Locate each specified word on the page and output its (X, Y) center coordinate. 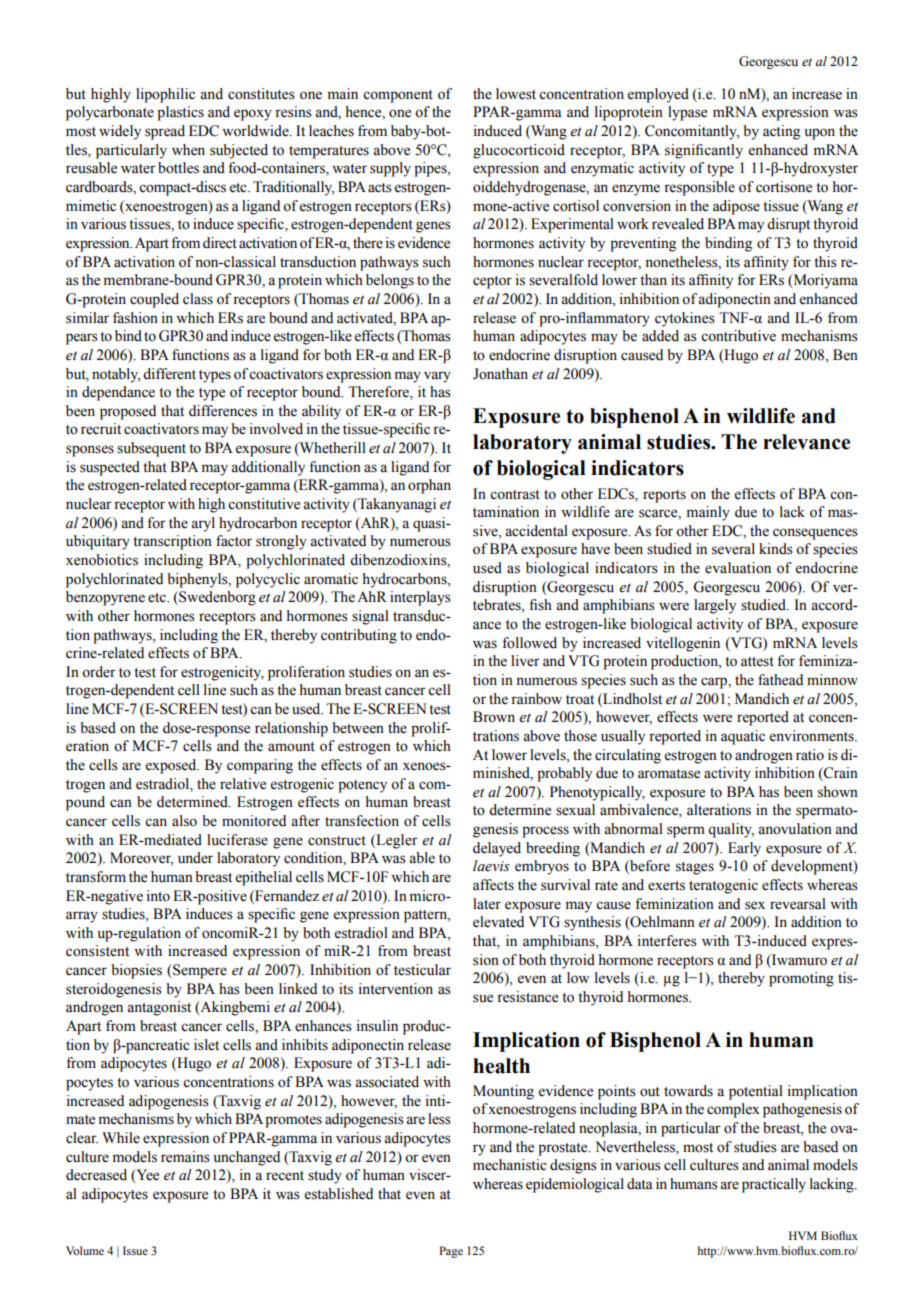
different (169, 374)
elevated (498, 922)
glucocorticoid (519, 151)
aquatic (743, 737)
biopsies (136, 971)
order (99, 672)
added (660, 336)
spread (165, 132)
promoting (801, 979)
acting (781, 132)
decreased (96, 1175)
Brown (494, 717)
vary (437, 377)
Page (451, 1252)
